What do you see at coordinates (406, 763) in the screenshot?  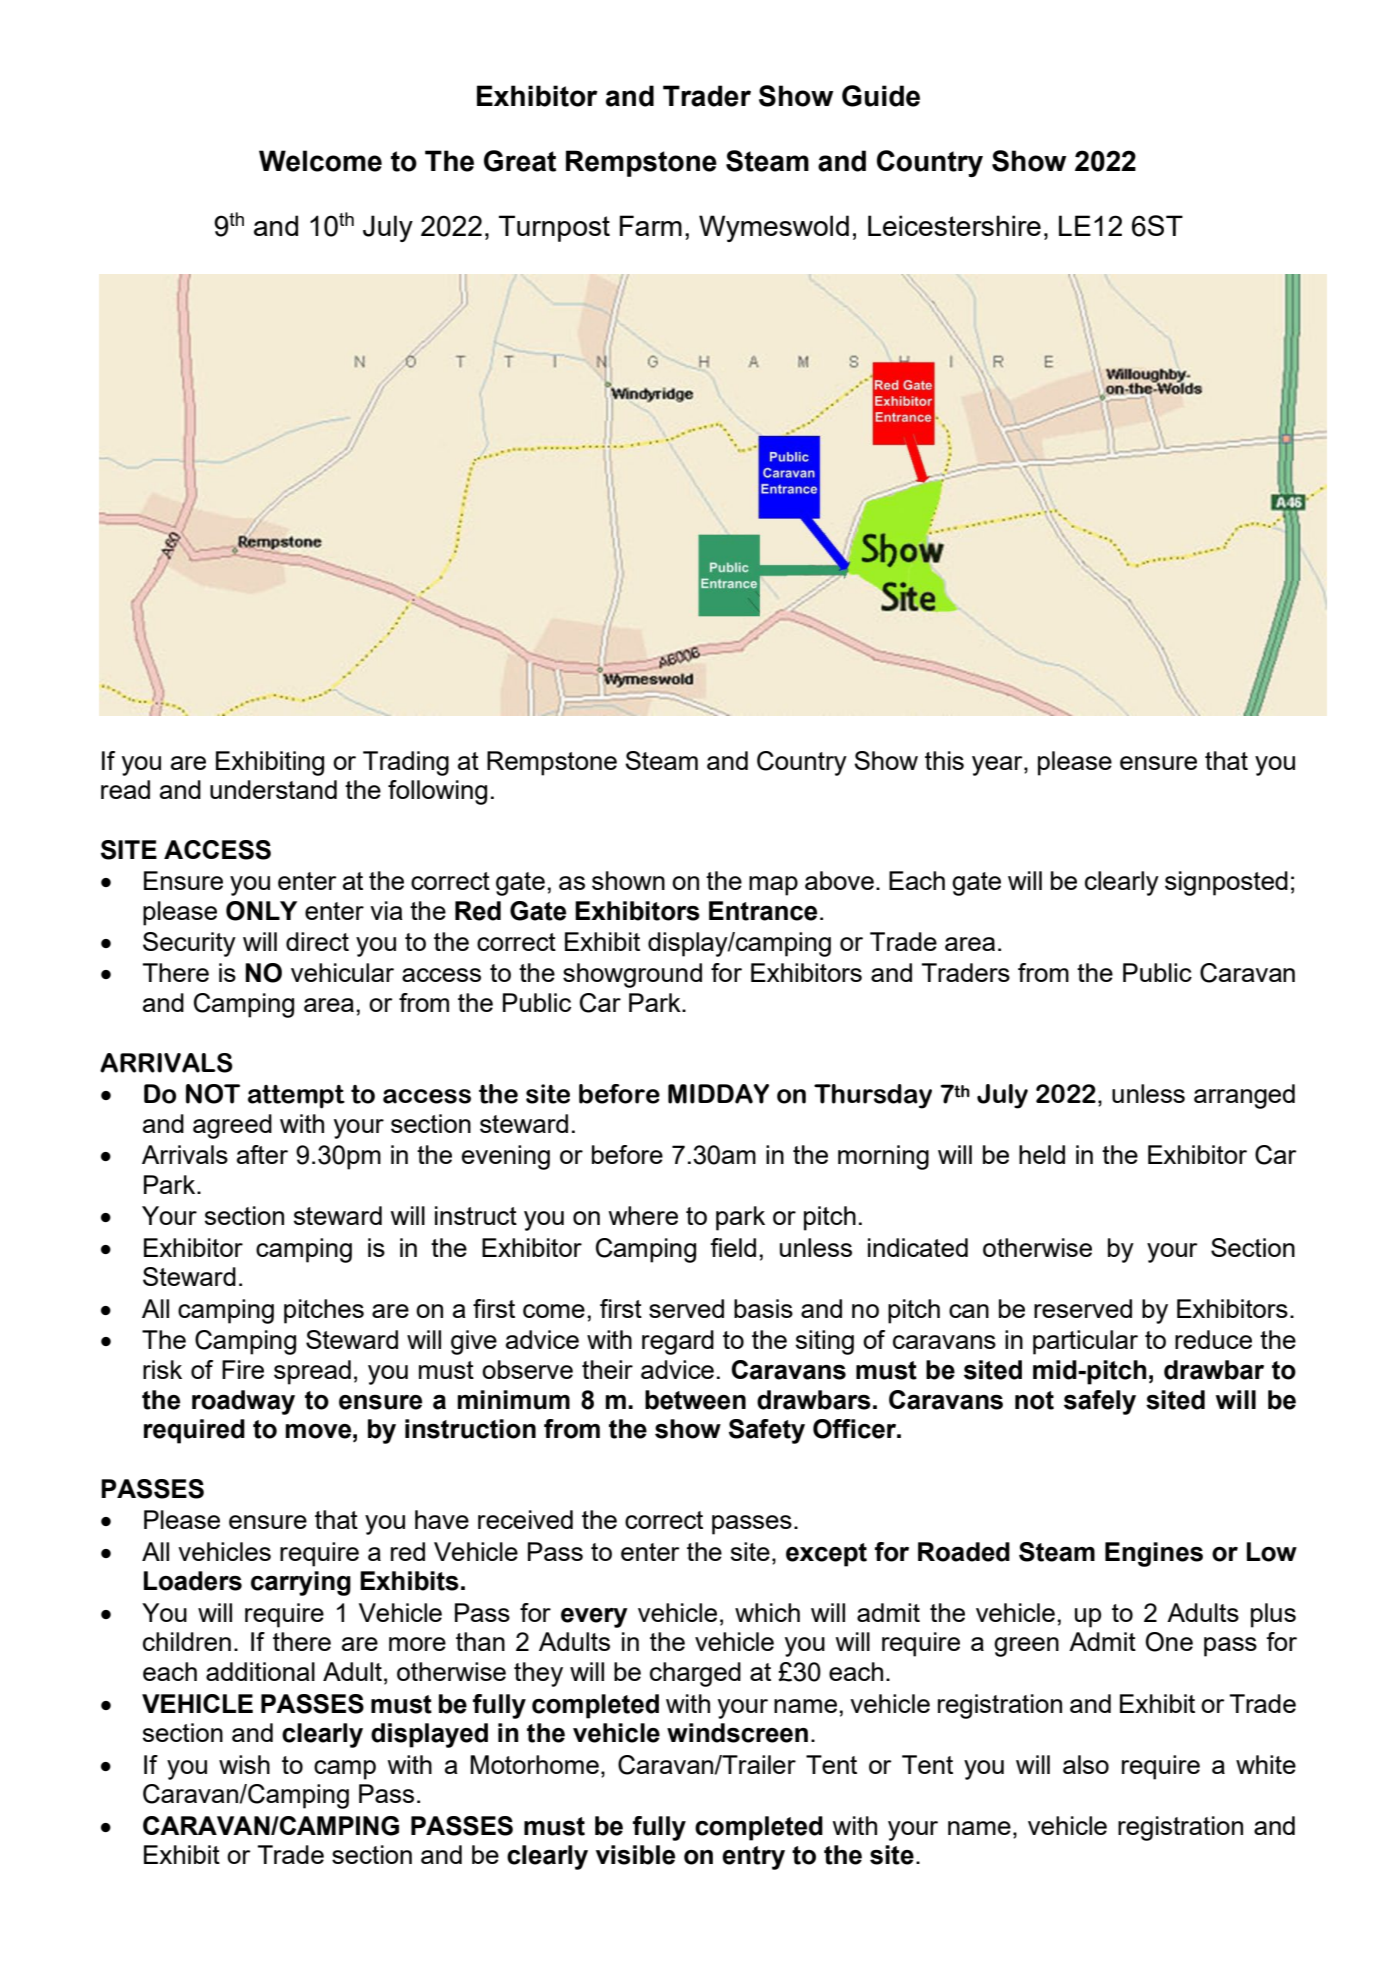 I see `Trading` at bounding box center [406, 763].
